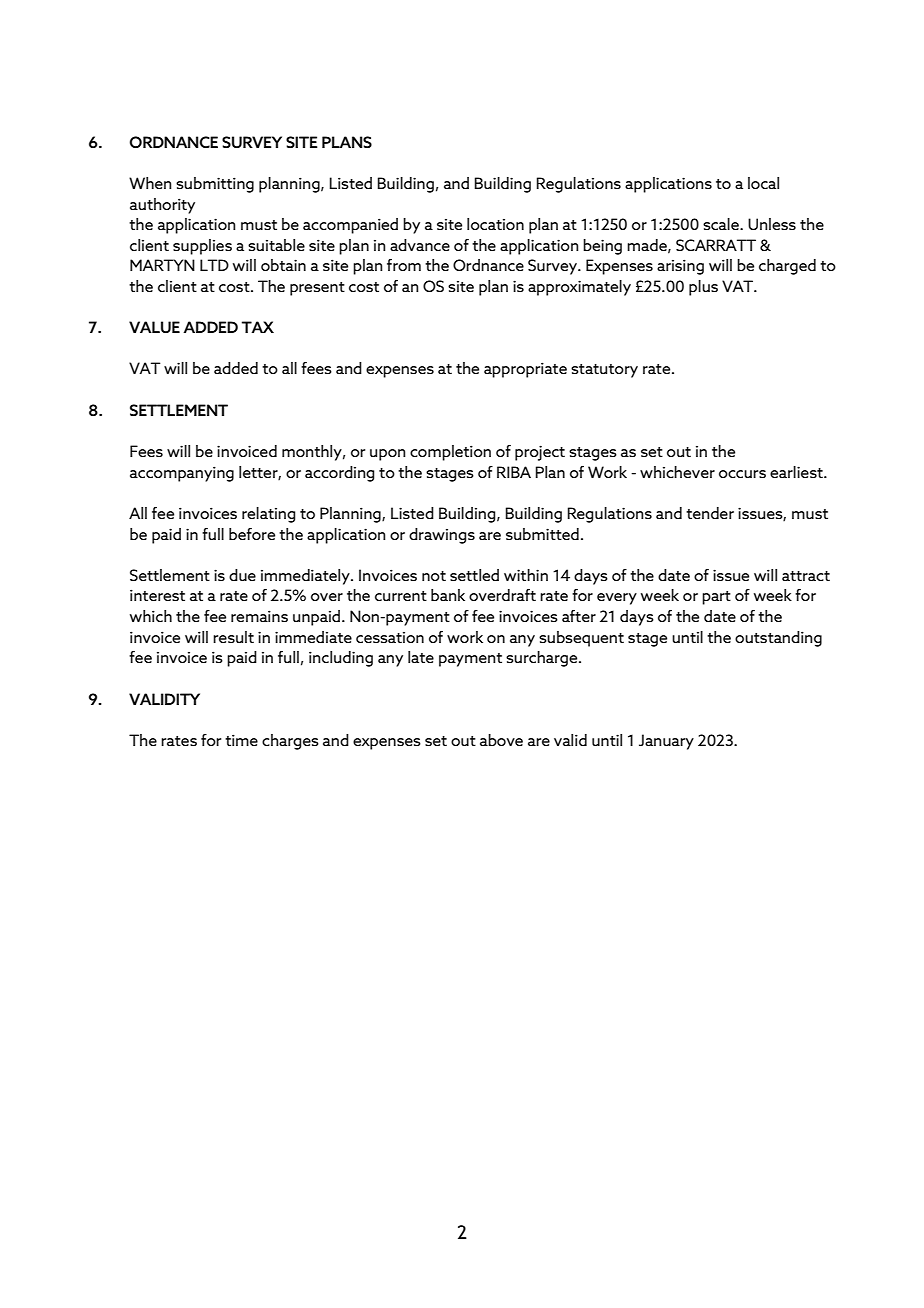 This screenshot has height=1308, width=924. Describe the element at coordinates (241, 740) in the screenshot. I see `time` at that location.
